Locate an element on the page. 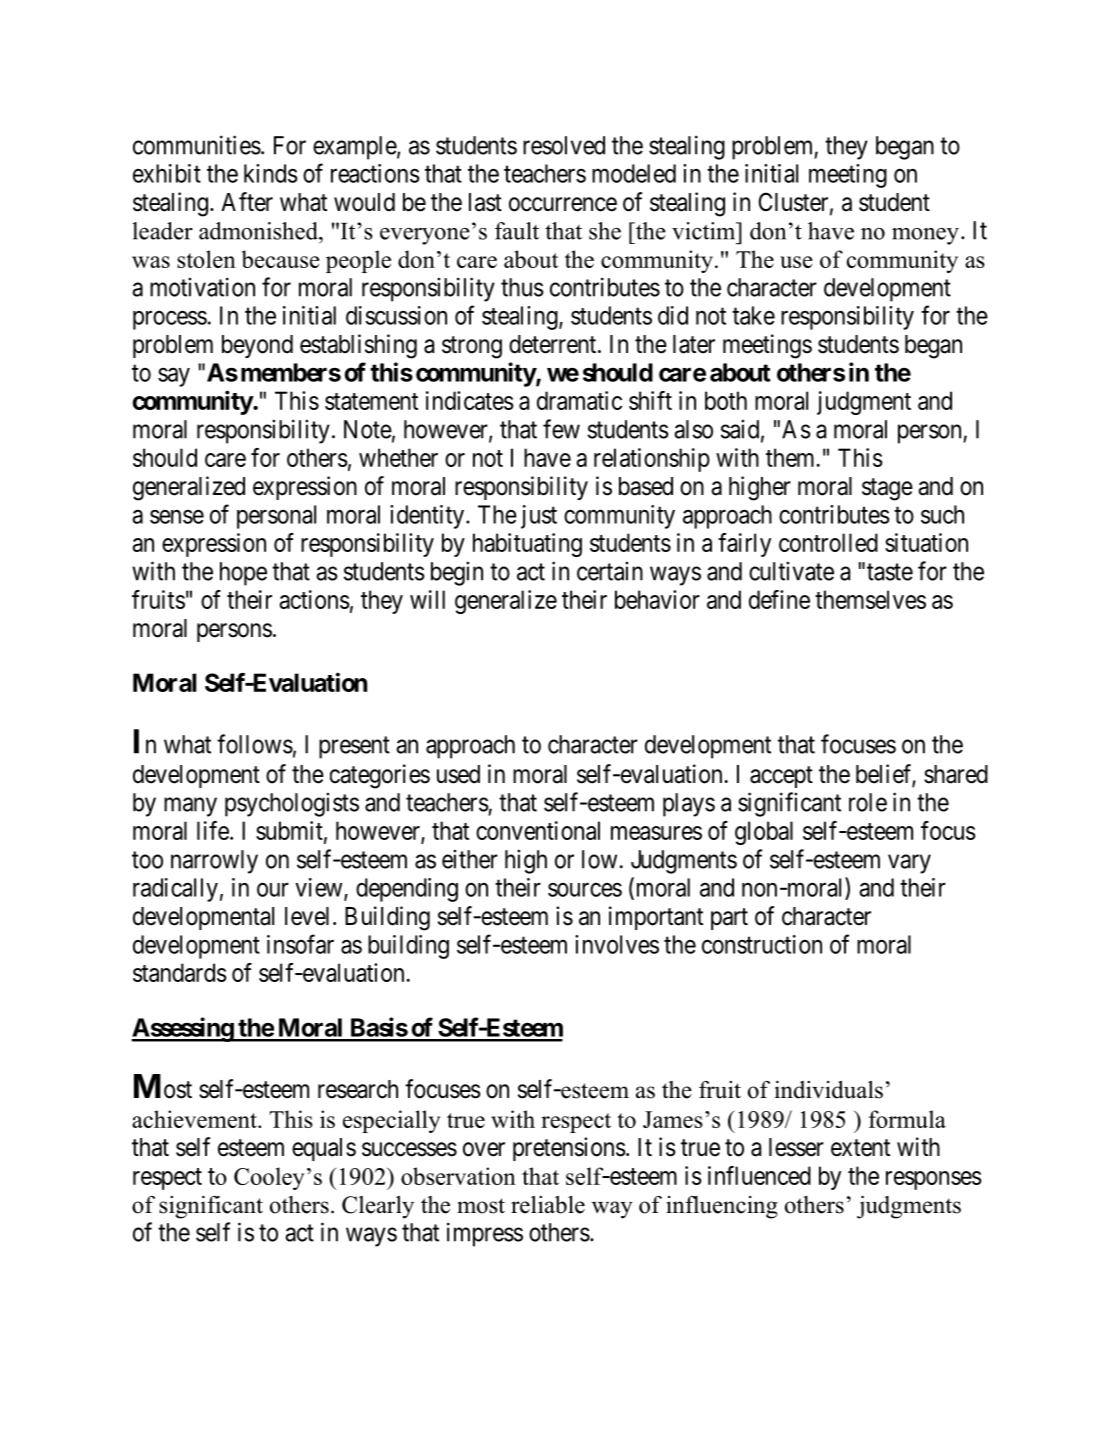 This page has height=1449, width=1120. occurrence is located at coordinates (563, 204).
